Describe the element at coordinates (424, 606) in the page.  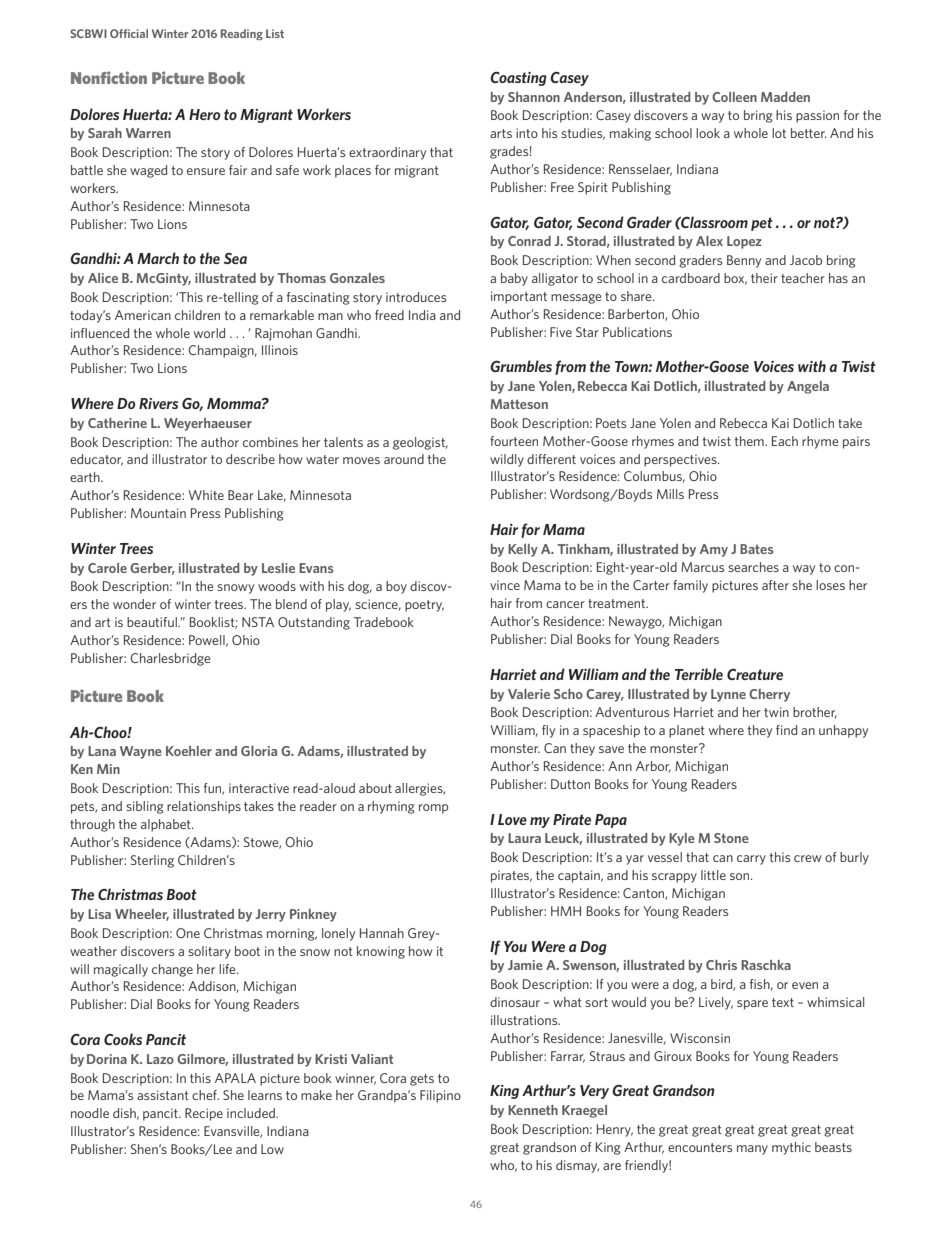
I see `poetry` at that location.
